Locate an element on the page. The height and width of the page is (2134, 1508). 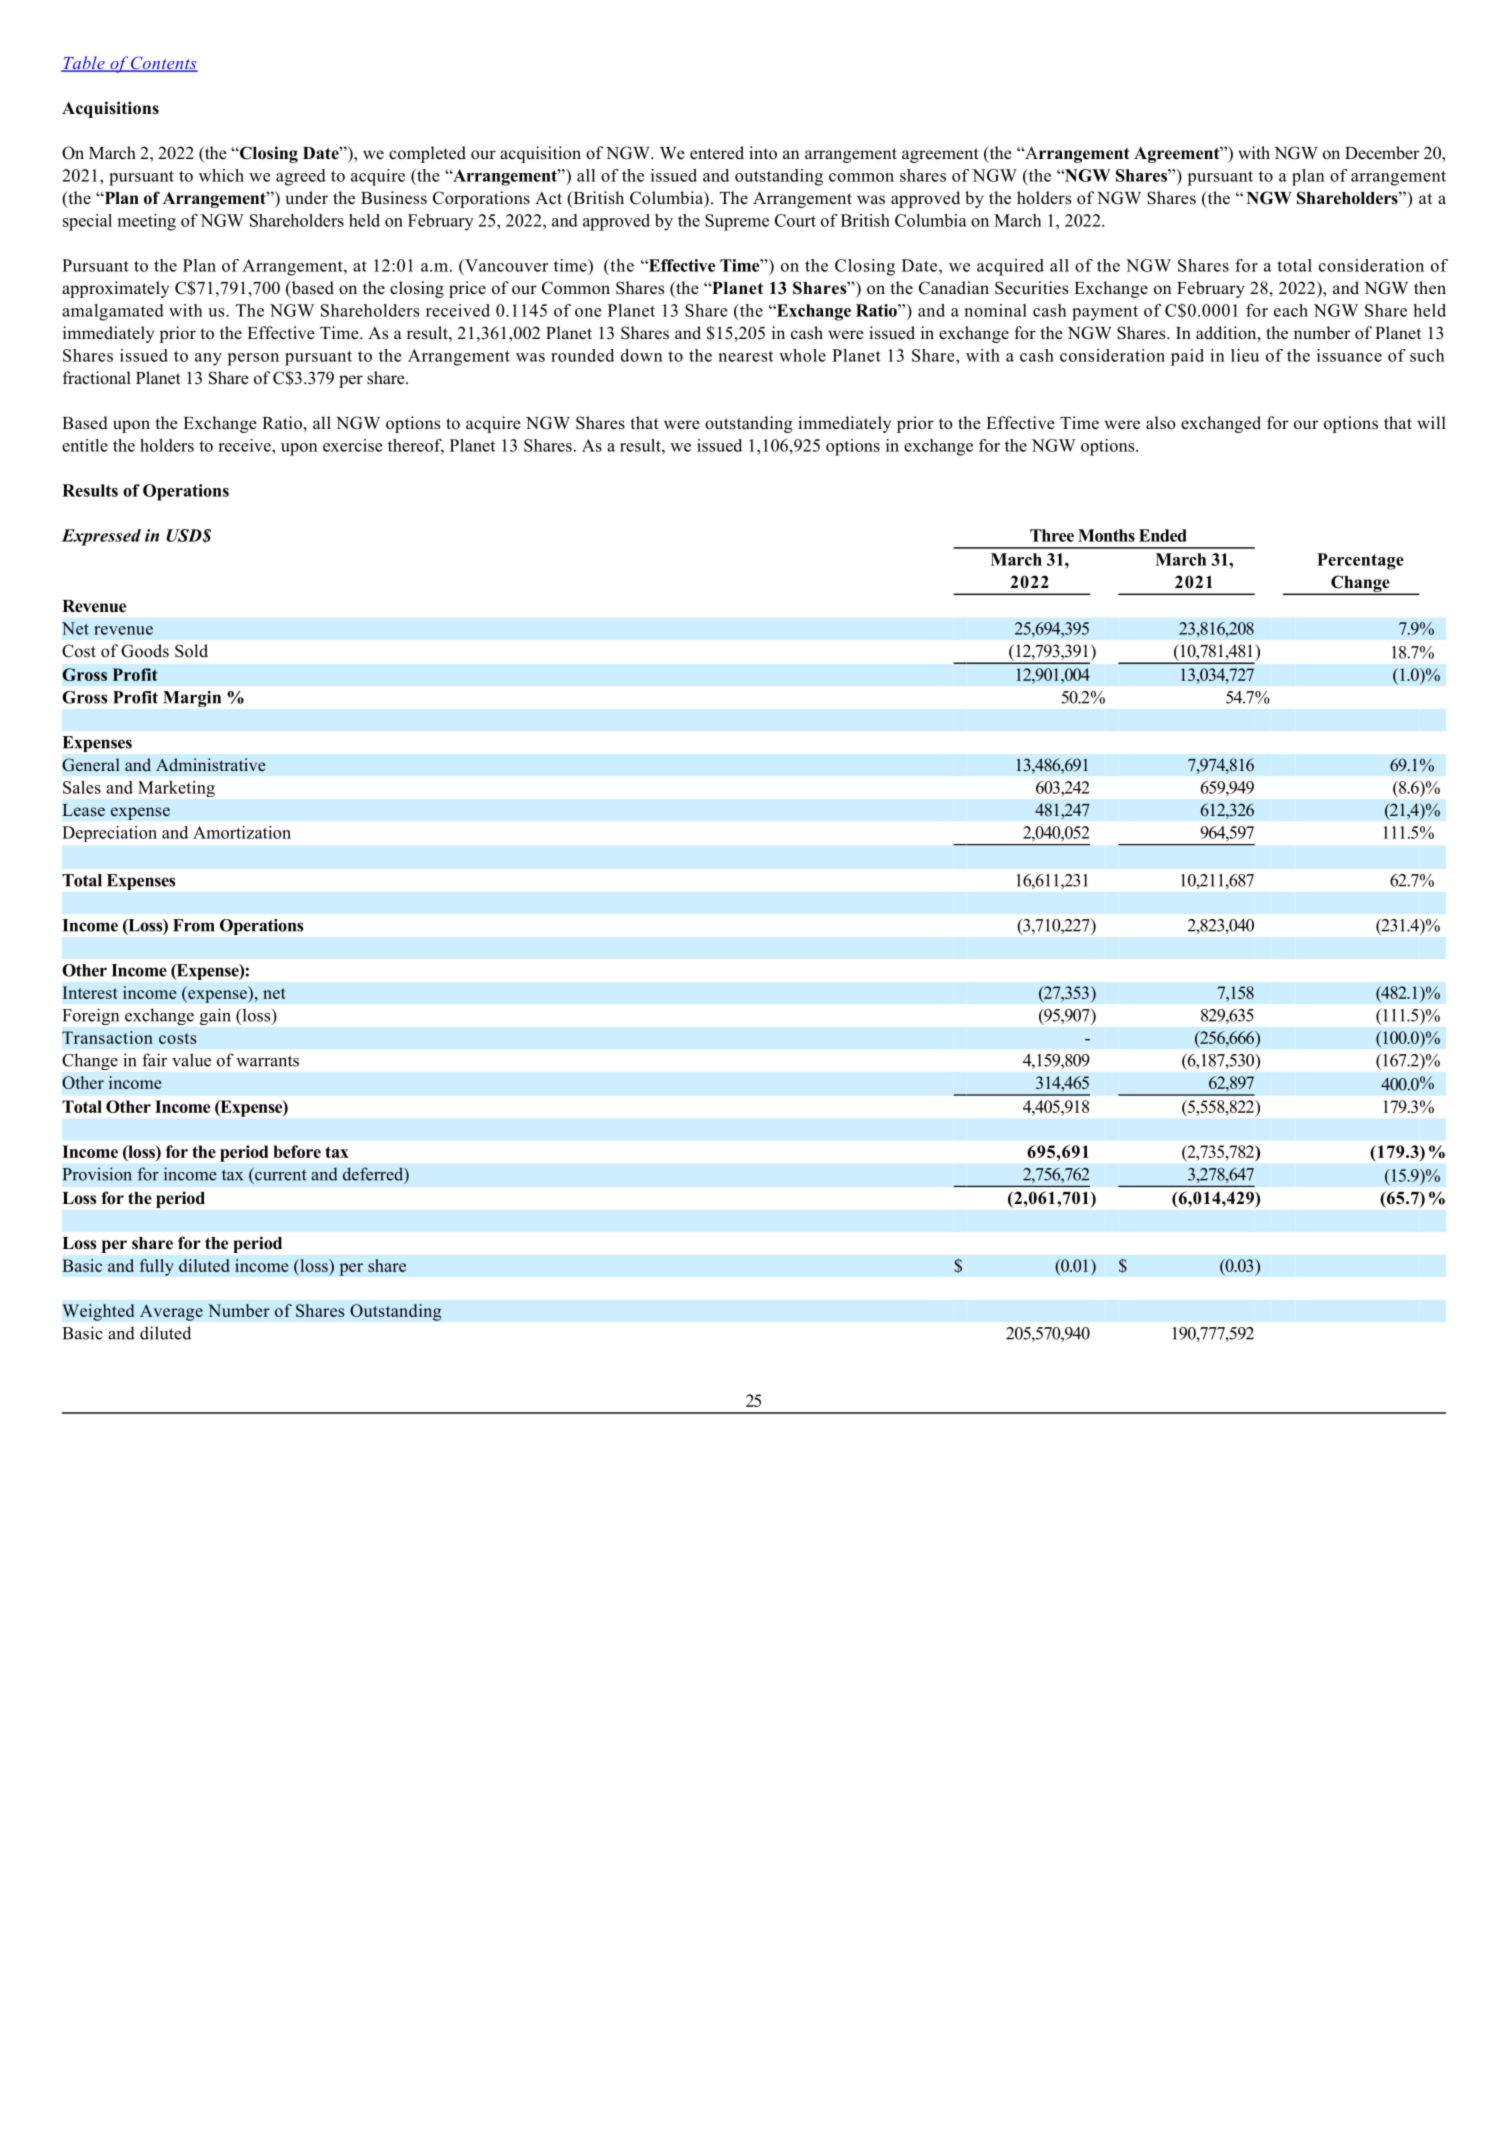
nearest is located at coordinates (745, 356).
